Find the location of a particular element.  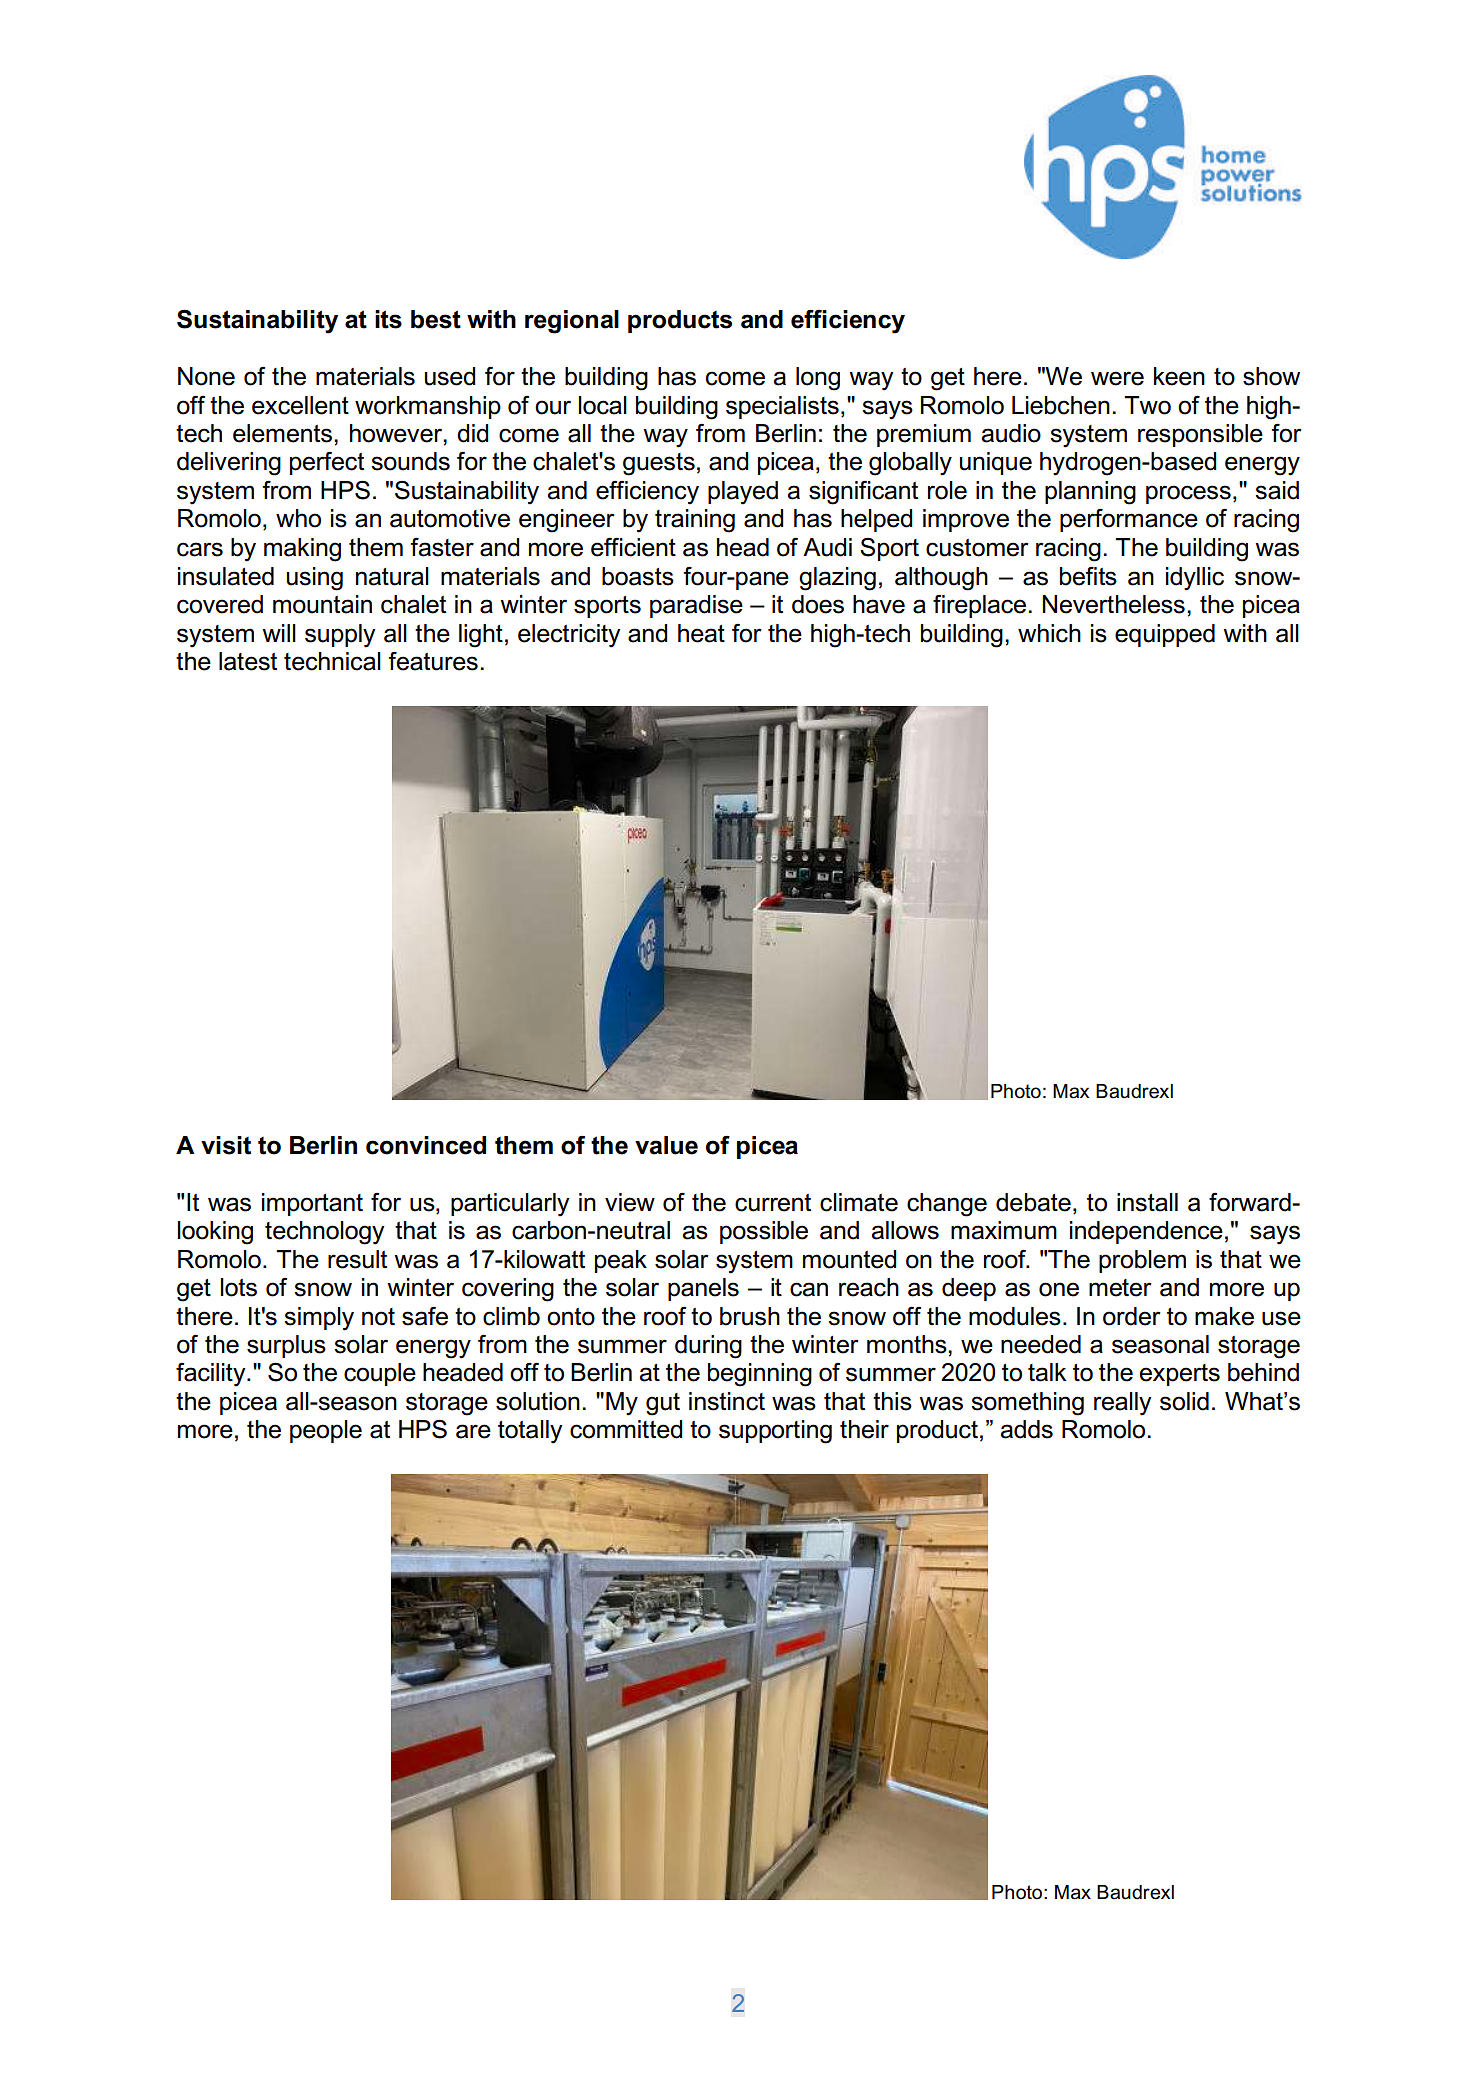

long is located at coordinates (818, 379).
